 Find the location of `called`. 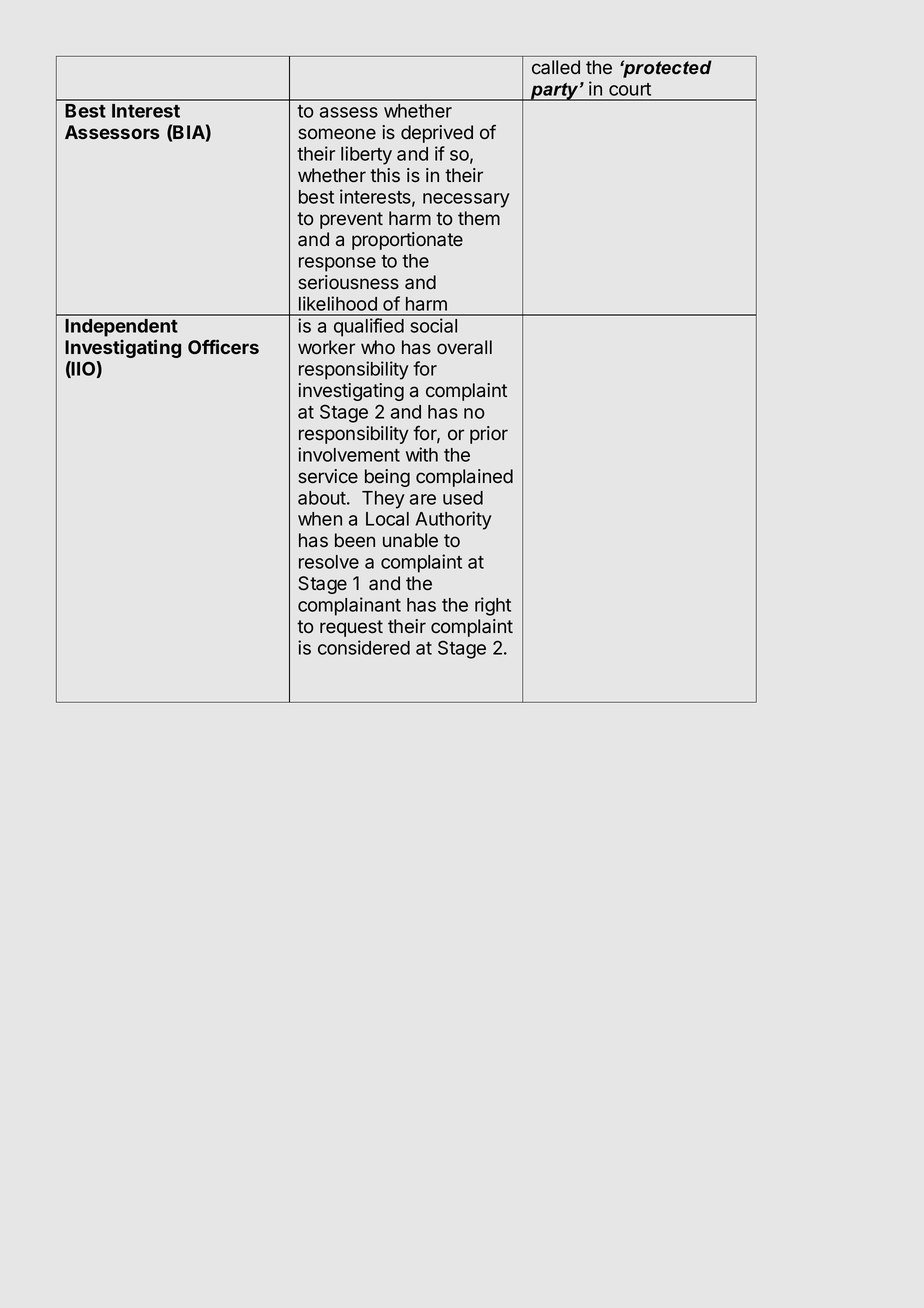

called is located at coordinates (556, 67).
